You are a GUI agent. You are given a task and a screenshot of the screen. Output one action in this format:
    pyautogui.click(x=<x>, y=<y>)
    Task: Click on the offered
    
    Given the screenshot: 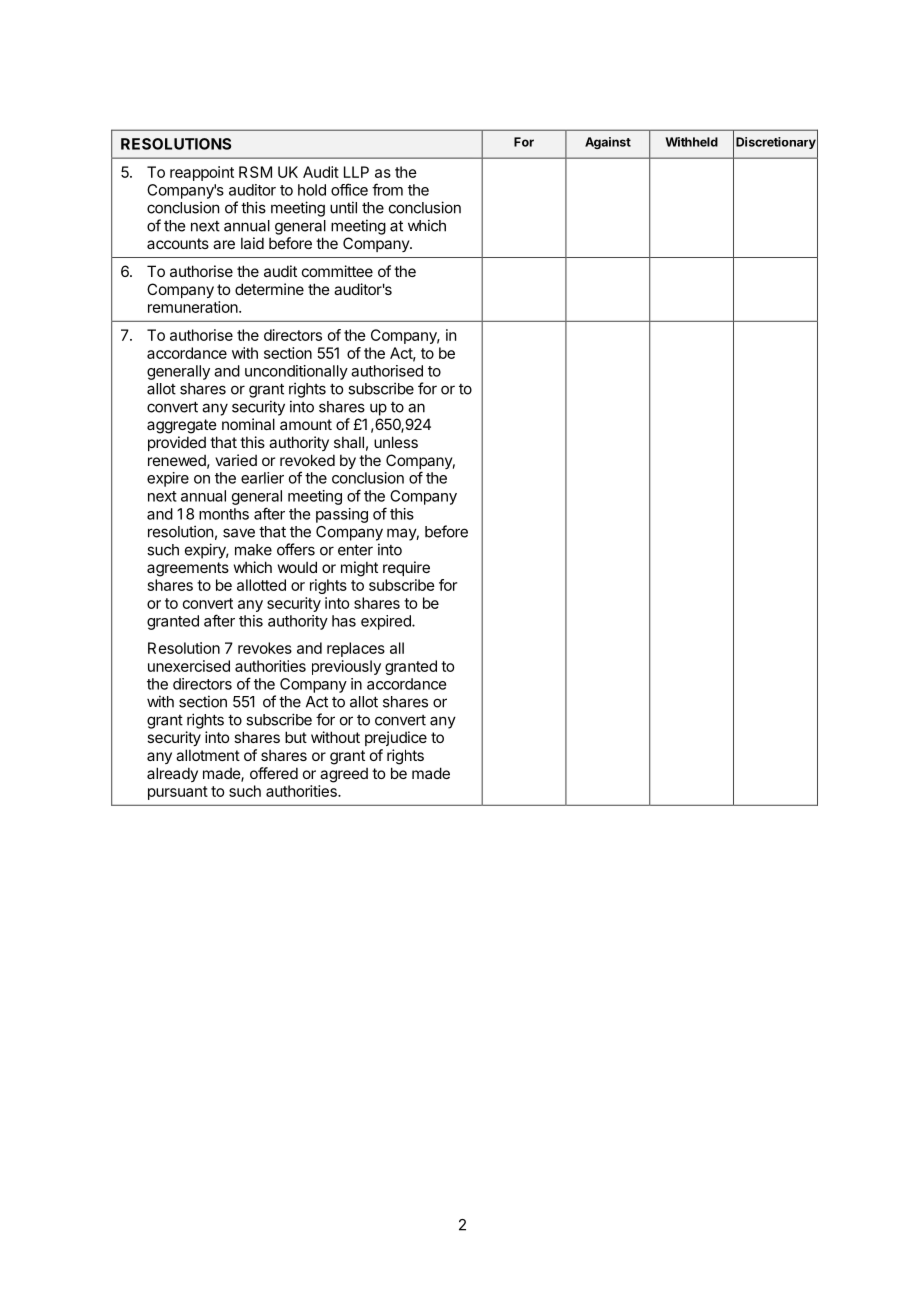 What is the action you would take?
    pyautogui.click(x=274, y=773)
